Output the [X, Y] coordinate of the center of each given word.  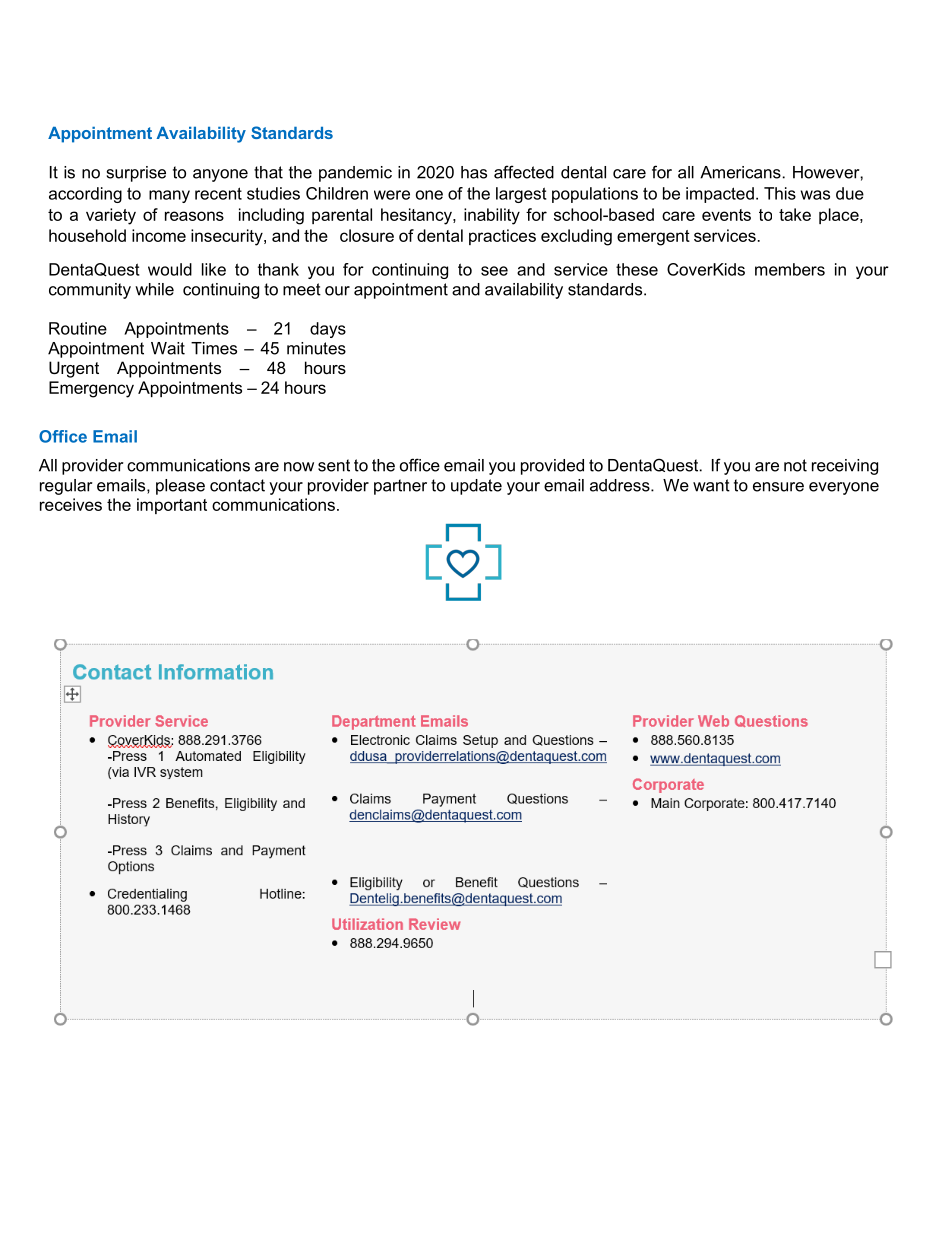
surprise [136, 174]
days [328, 330]
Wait [168, 348]
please [180, 487]
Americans [740, 172]
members [790, 269]
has [474, 172]
